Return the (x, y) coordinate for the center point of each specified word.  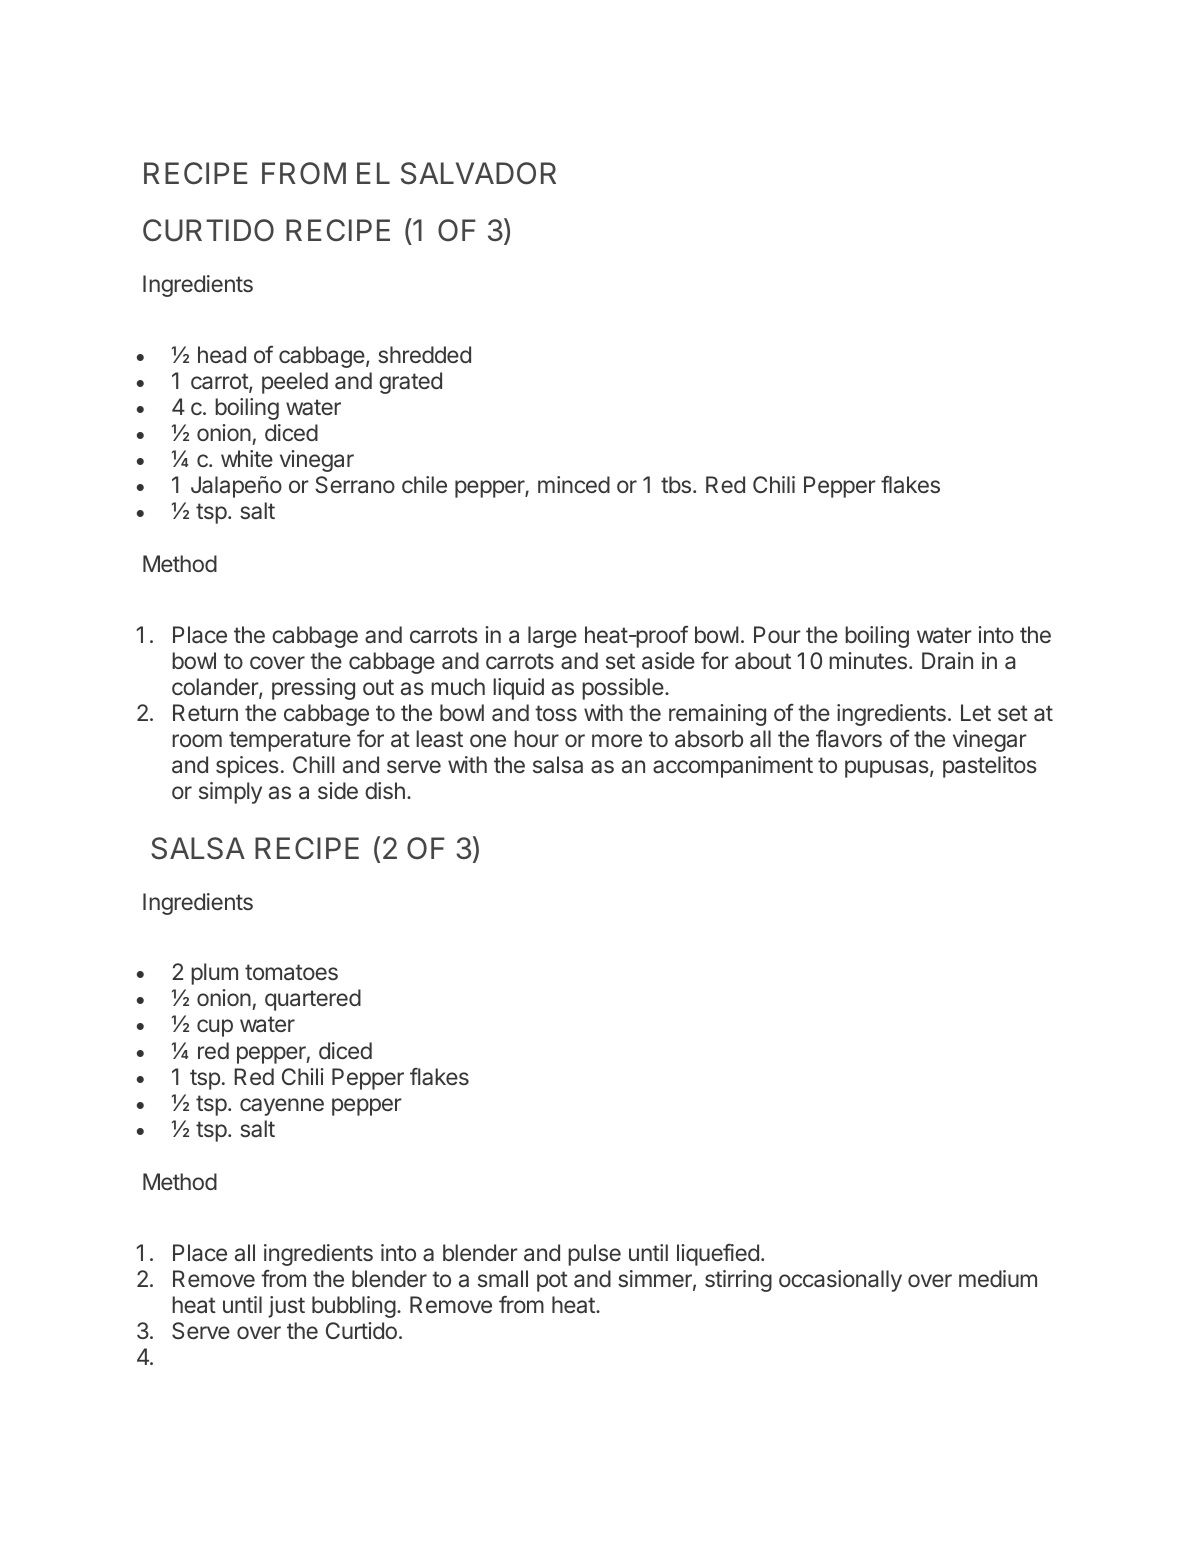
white (247, 458)
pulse (594, 1255)
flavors (849, 739)
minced (574, 484)
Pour (777, 634)
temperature (290, 741)
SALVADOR (478, 173)
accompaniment (733, 767)
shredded (424, 354)
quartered (313, 1000)
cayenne (282, 1107)
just (286, 1307)
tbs (676, 484)
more (617, 740)
